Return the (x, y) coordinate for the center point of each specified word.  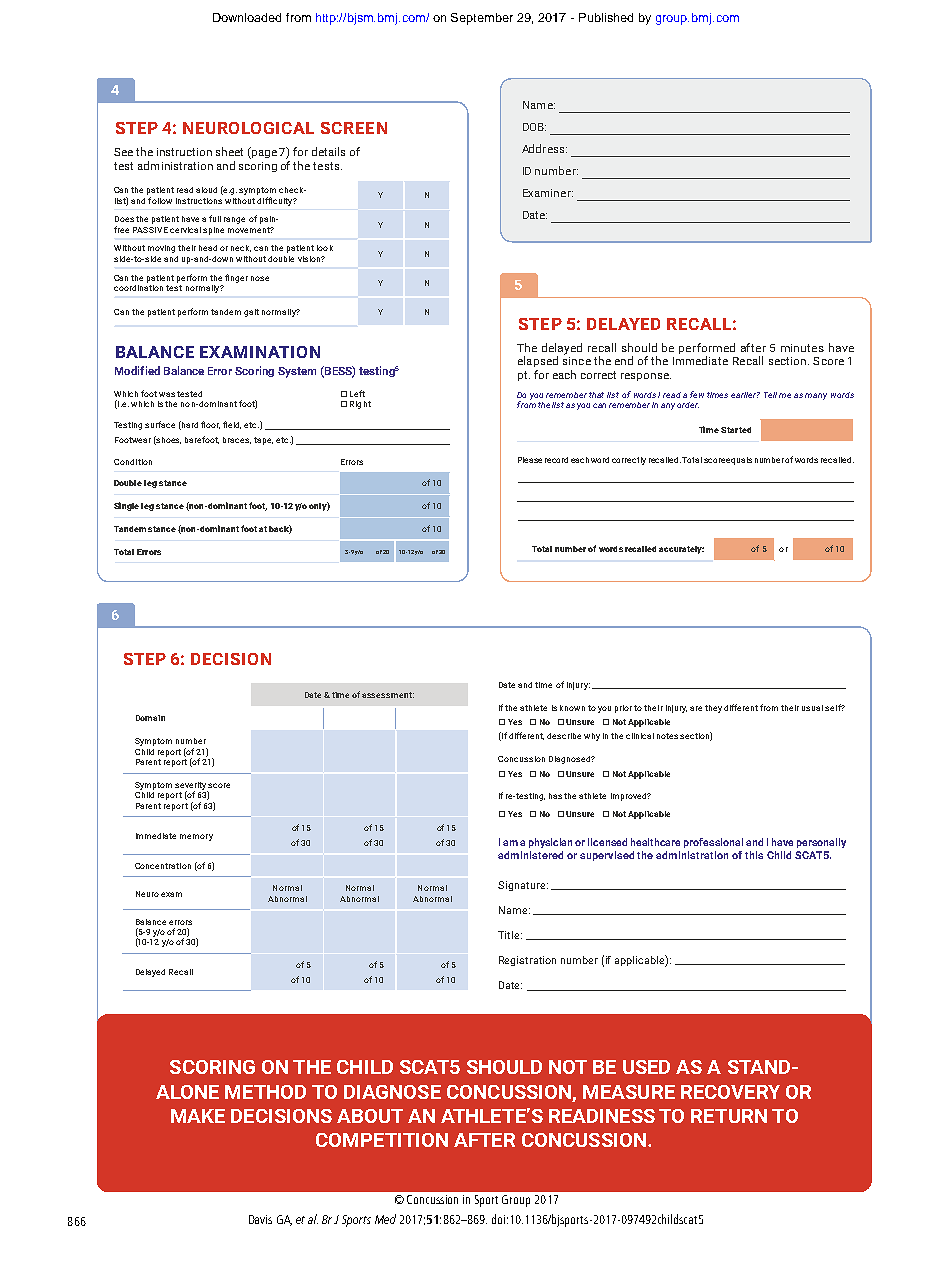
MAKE (198, 1116)
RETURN (729, 1116)
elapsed (538, 361)
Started (736, 430)
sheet (229, 151)
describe (564, 736)
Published (606, 17)
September (482, 19)
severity (191, 787)
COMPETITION (382, 1140)
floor (210, 425)
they (713, 709)
